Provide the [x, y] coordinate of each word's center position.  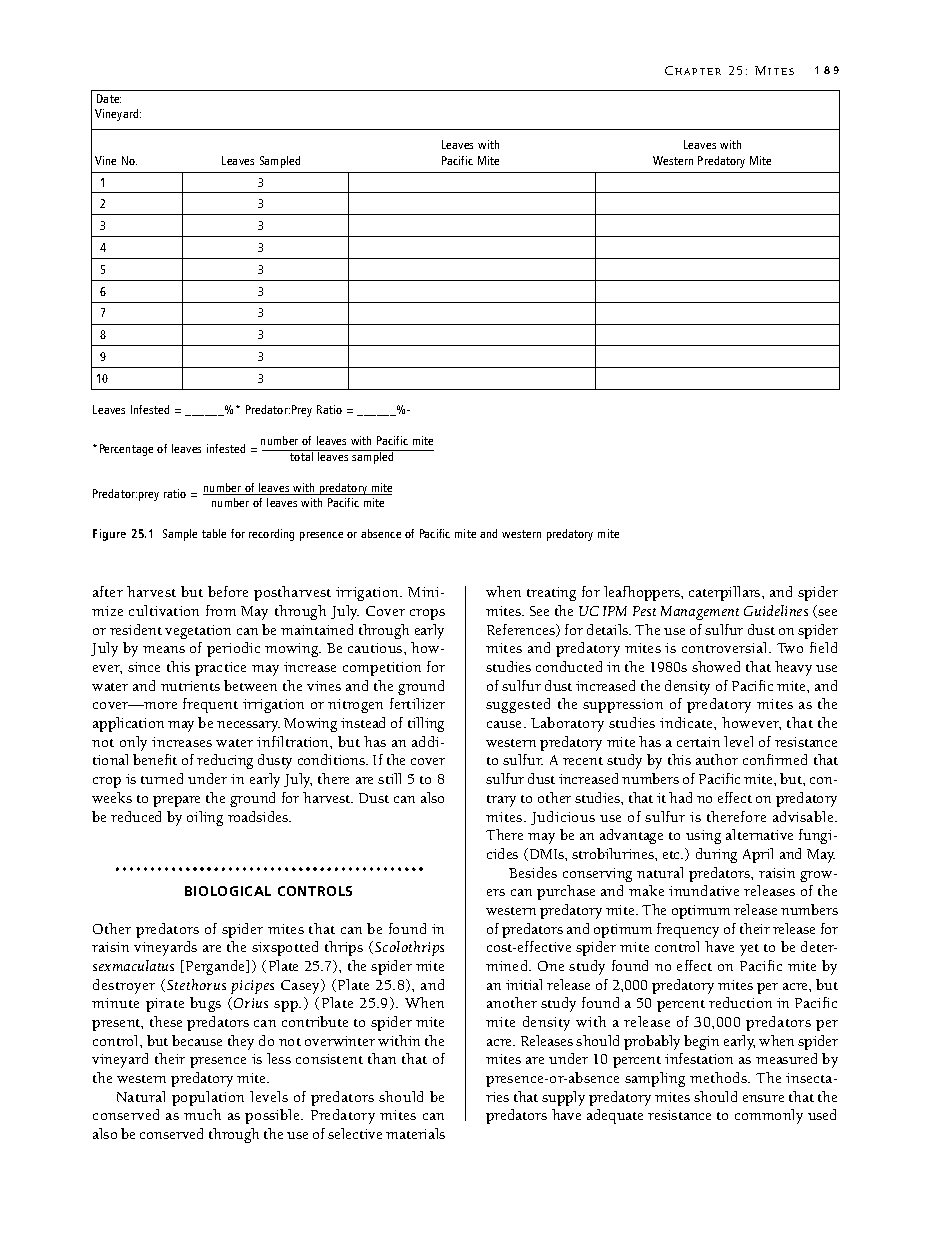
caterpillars [726, 593]
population [208, 1098]
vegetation [198, 632]
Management [700, 613]
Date [109, 98]
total [301, 455]
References [522, 630]
